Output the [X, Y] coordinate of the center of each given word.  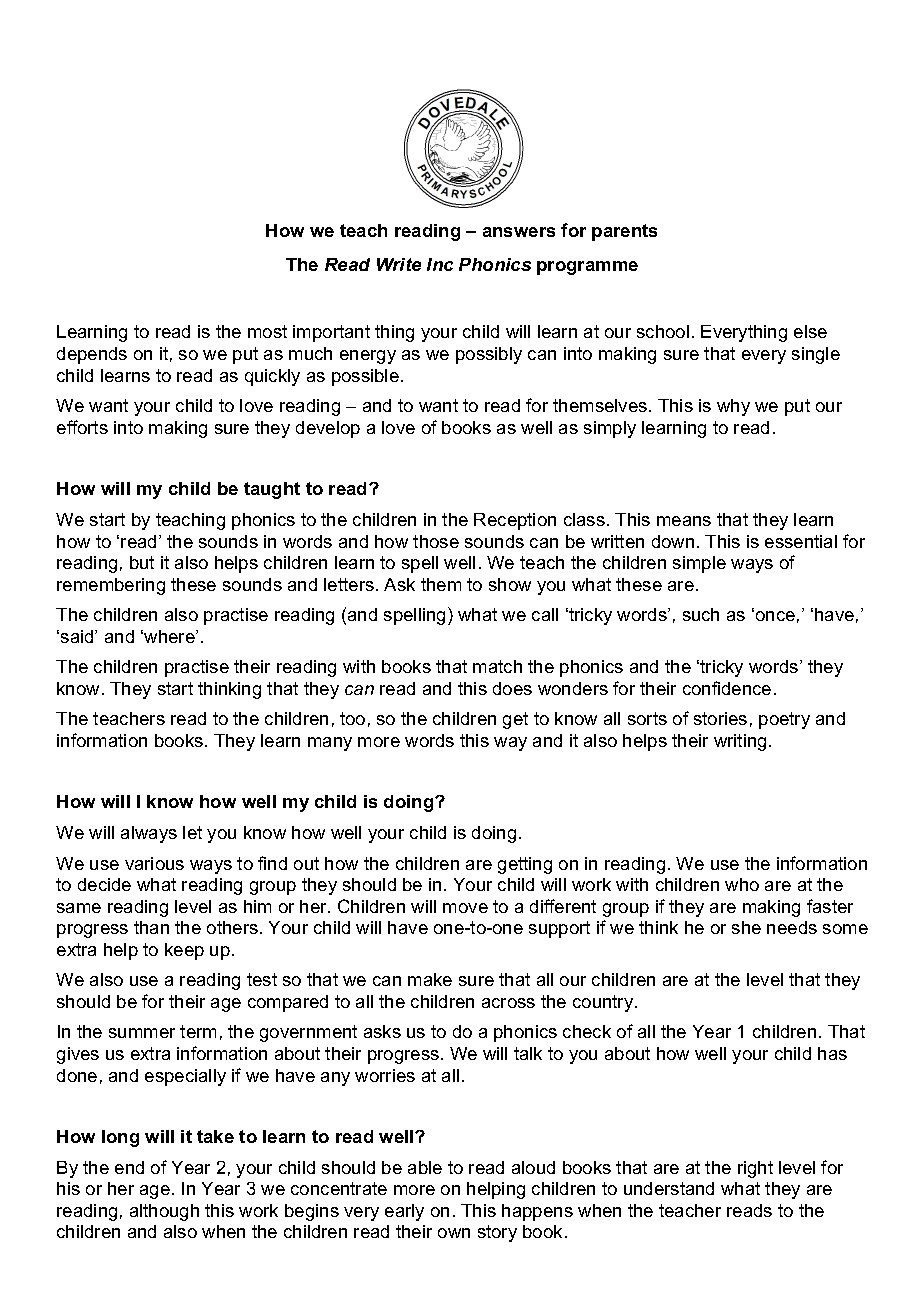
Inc [440, 264]
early [404, 1212]
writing [740, 742]
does [512, 688]
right [755, 1169]
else [810, 331]
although [164, 1212]
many [330, 744]
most [267, 331]
